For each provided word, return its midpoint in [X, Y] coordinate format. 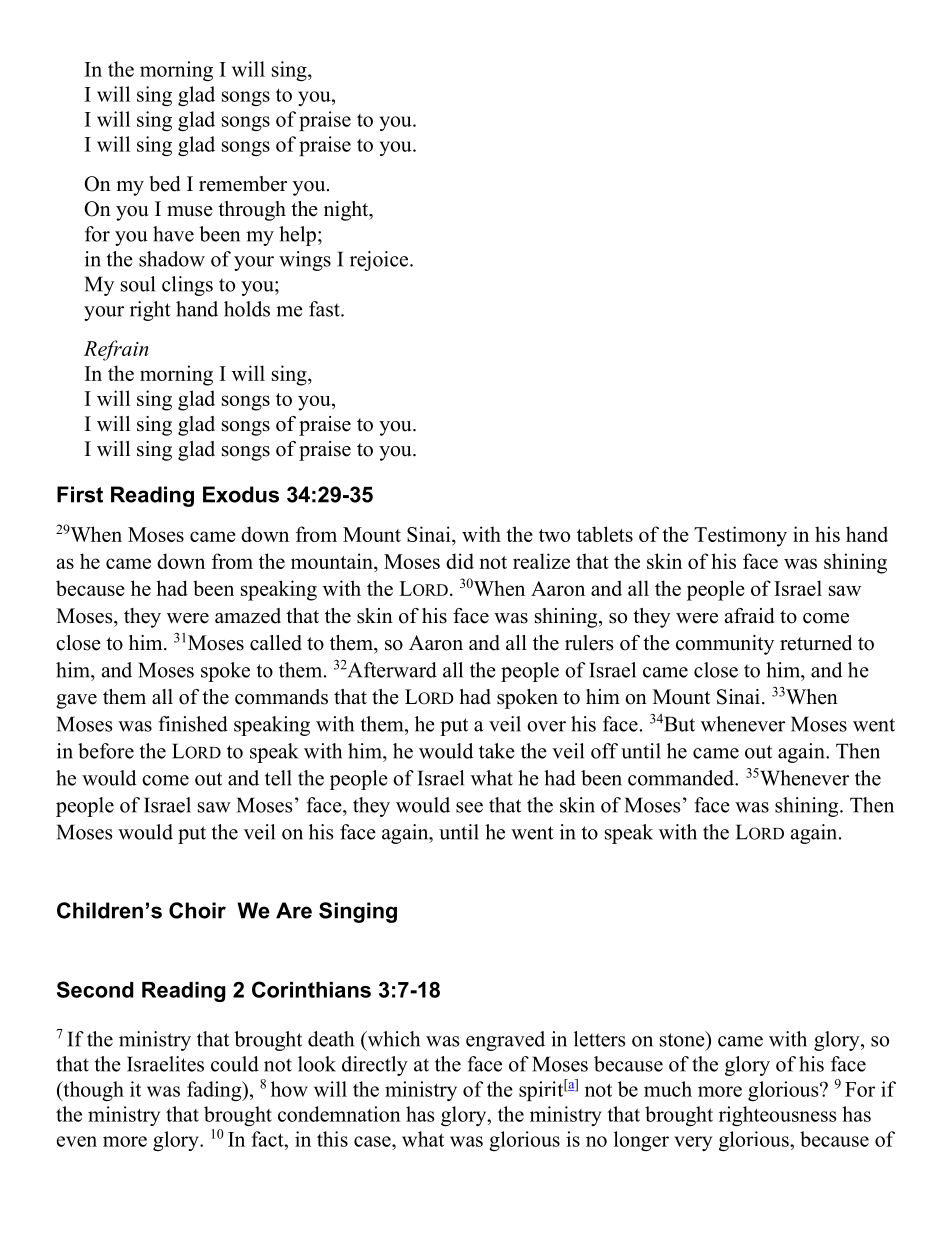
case [373, 1141]
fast [325, 309]
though [92, 1091]
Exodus [241, 494]
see [469, 807]
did [460, 561]
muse [190, 211]
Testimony [740, 536]
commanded [682, 778]
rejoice [380, 261]
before [106, 751]
